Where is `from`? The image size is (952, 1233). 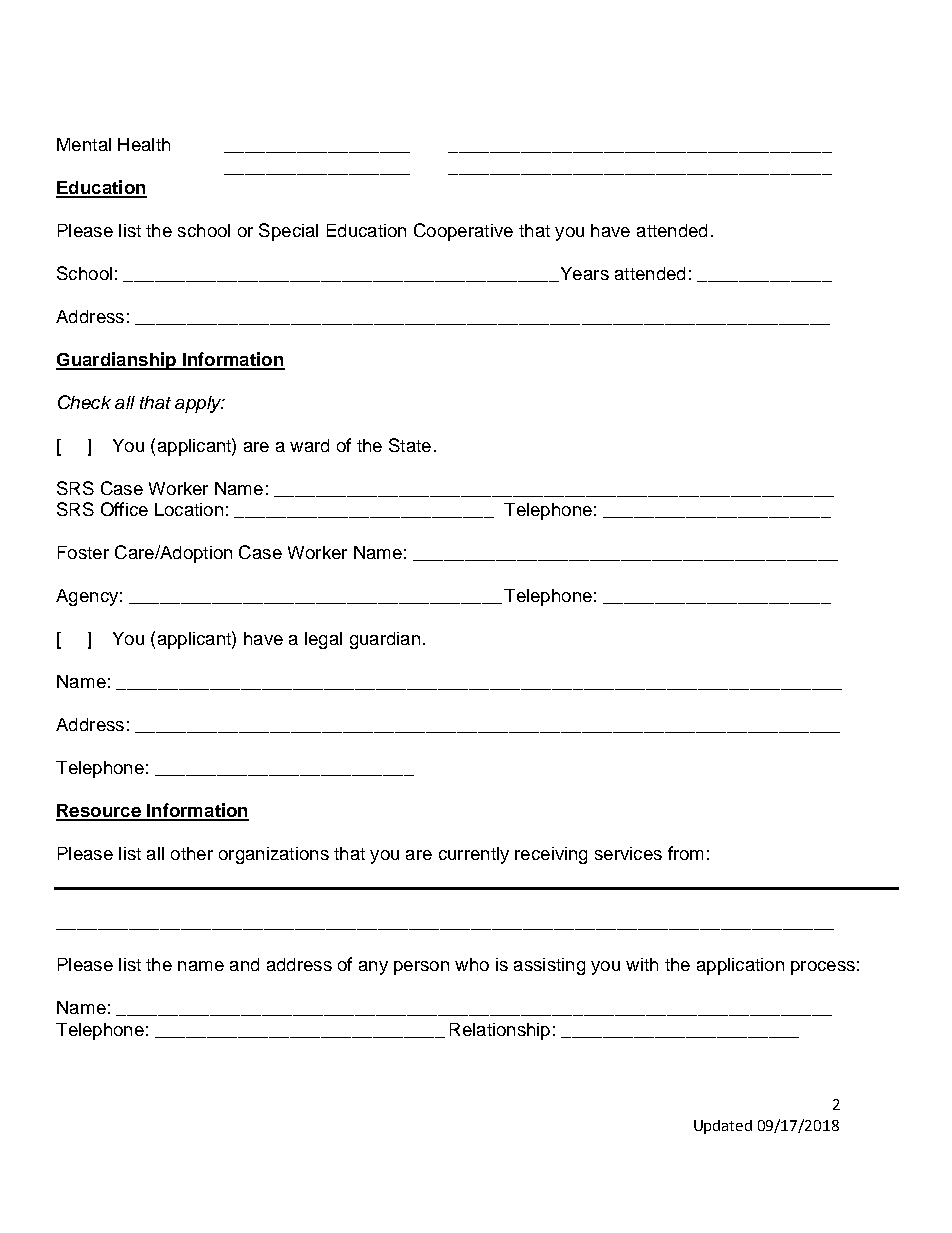
from is located at coordinates (685, 853).
